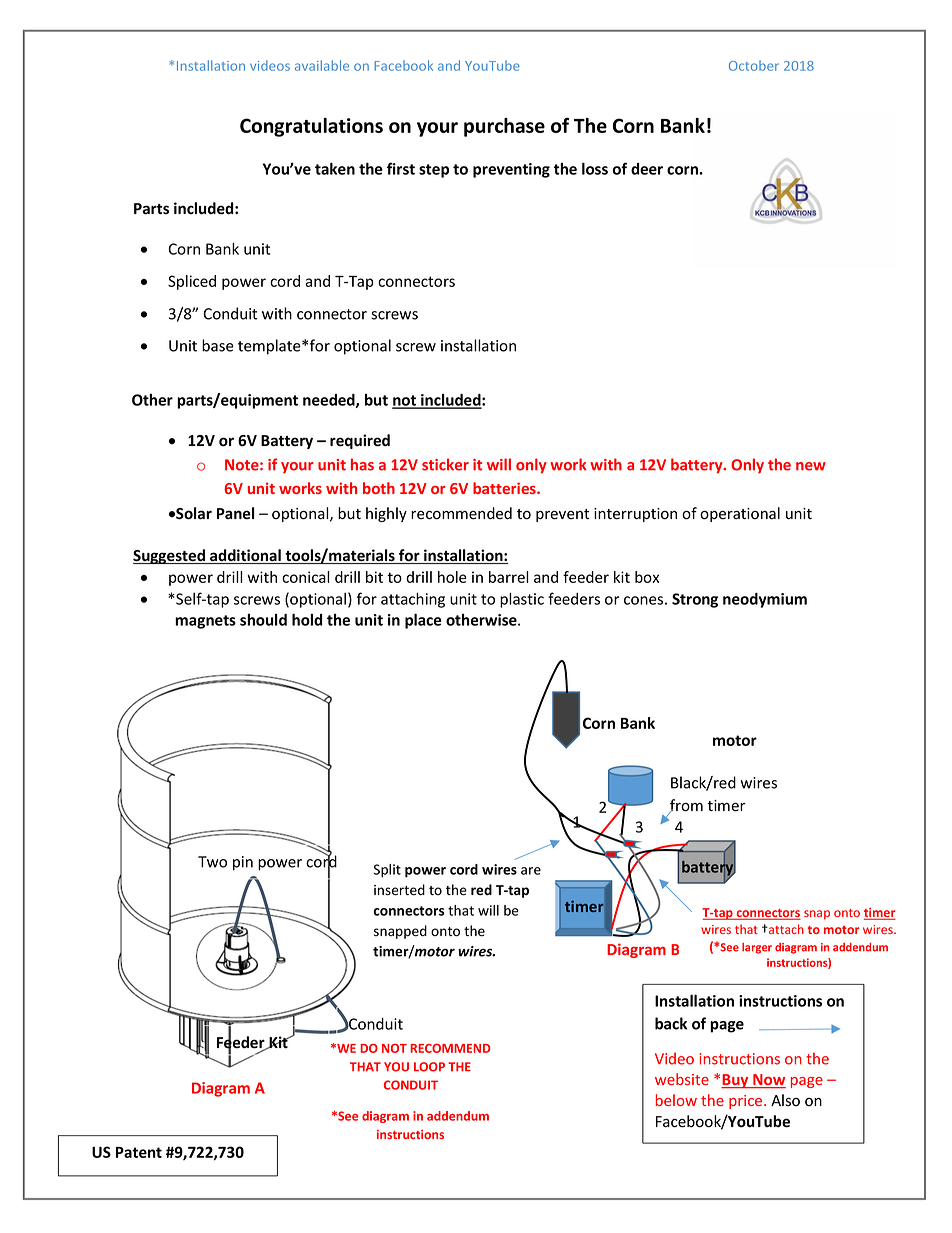 The height and width of the page is (1233, 952). What do you see at coordinates (754, 65) in the page?
I see `October` at bounding box center [754, 65].
